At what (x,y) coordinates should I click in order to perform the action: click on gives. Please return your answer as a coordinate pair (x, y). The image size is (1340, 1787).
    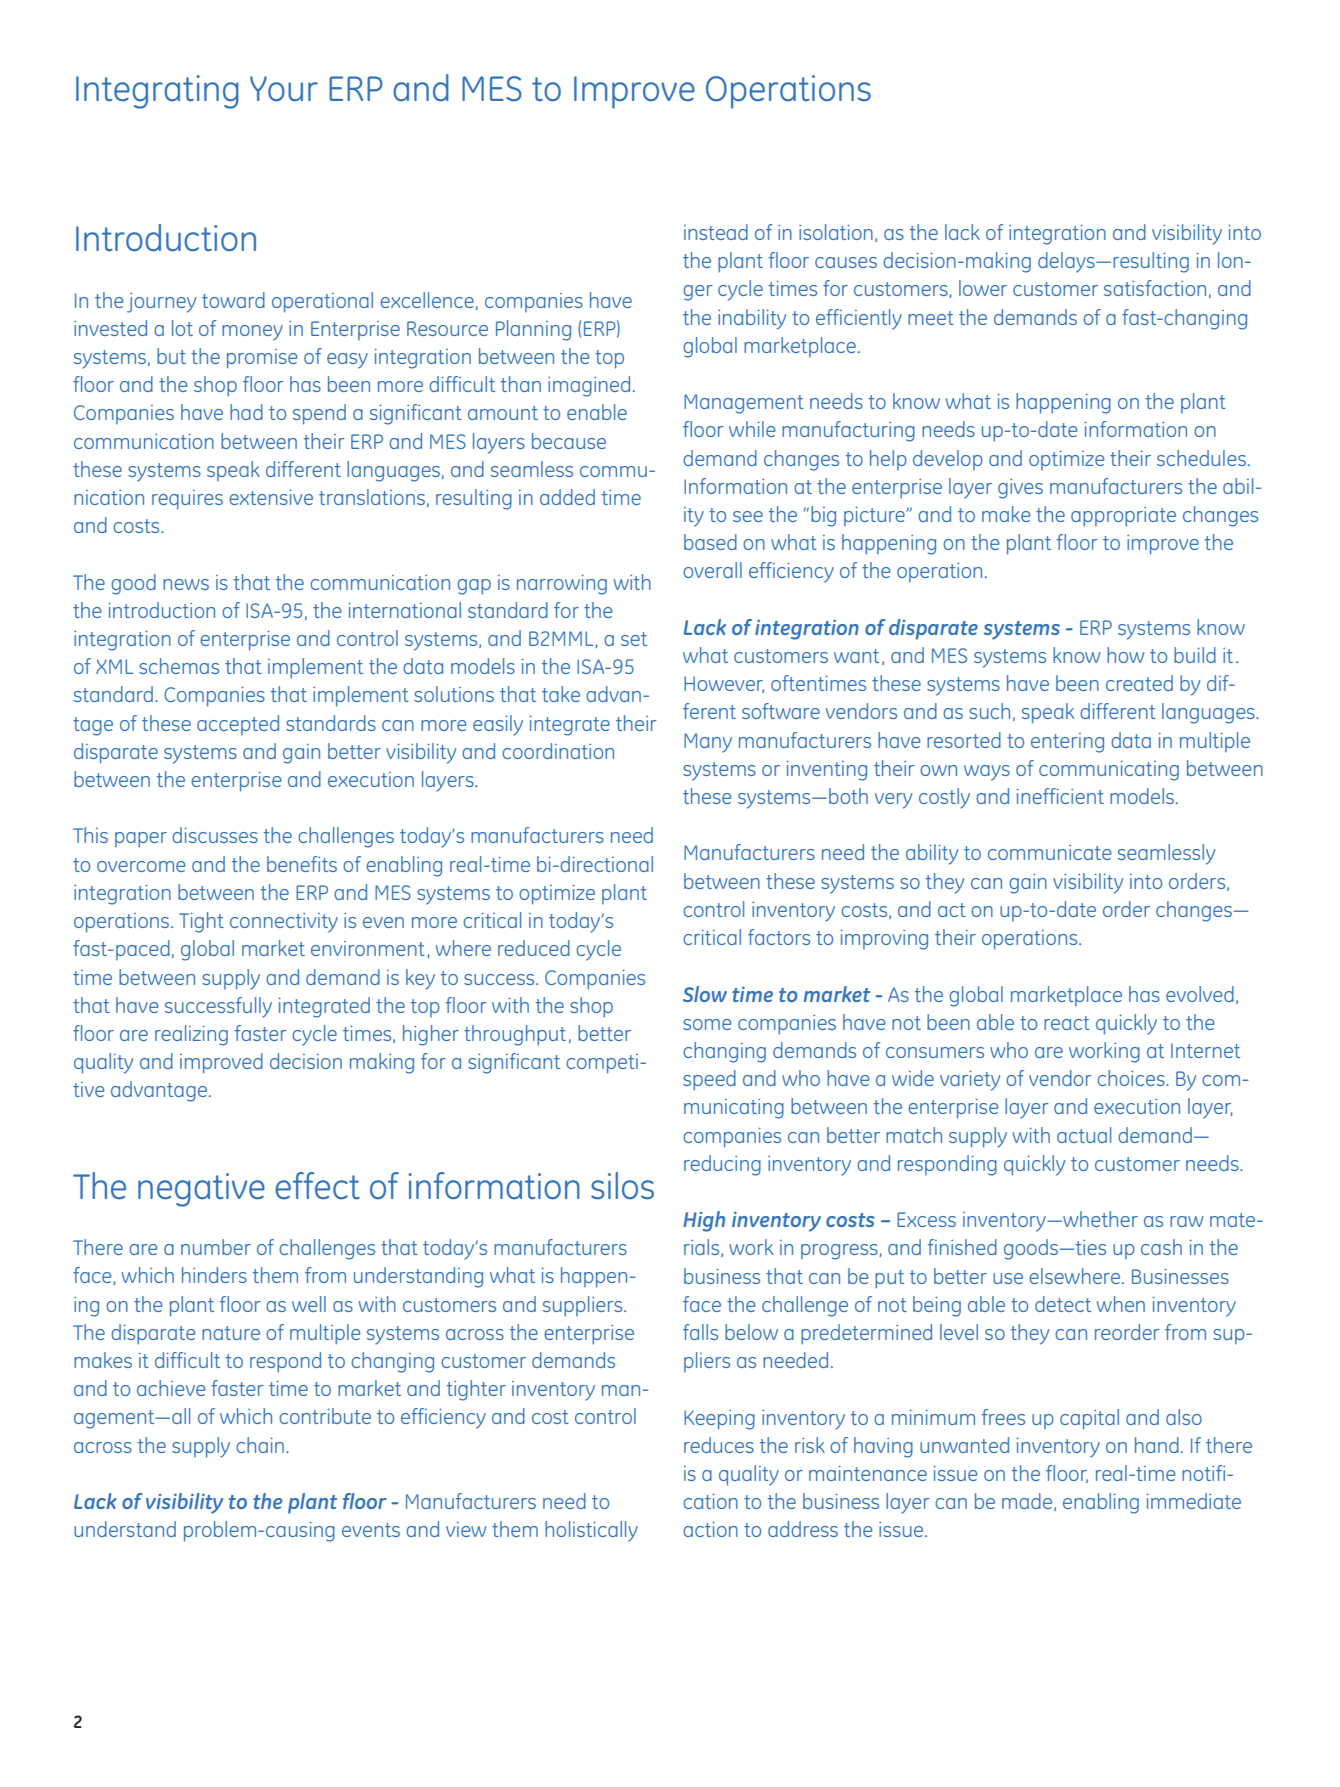
    Looking at the image, I should click on (1020, 489).
